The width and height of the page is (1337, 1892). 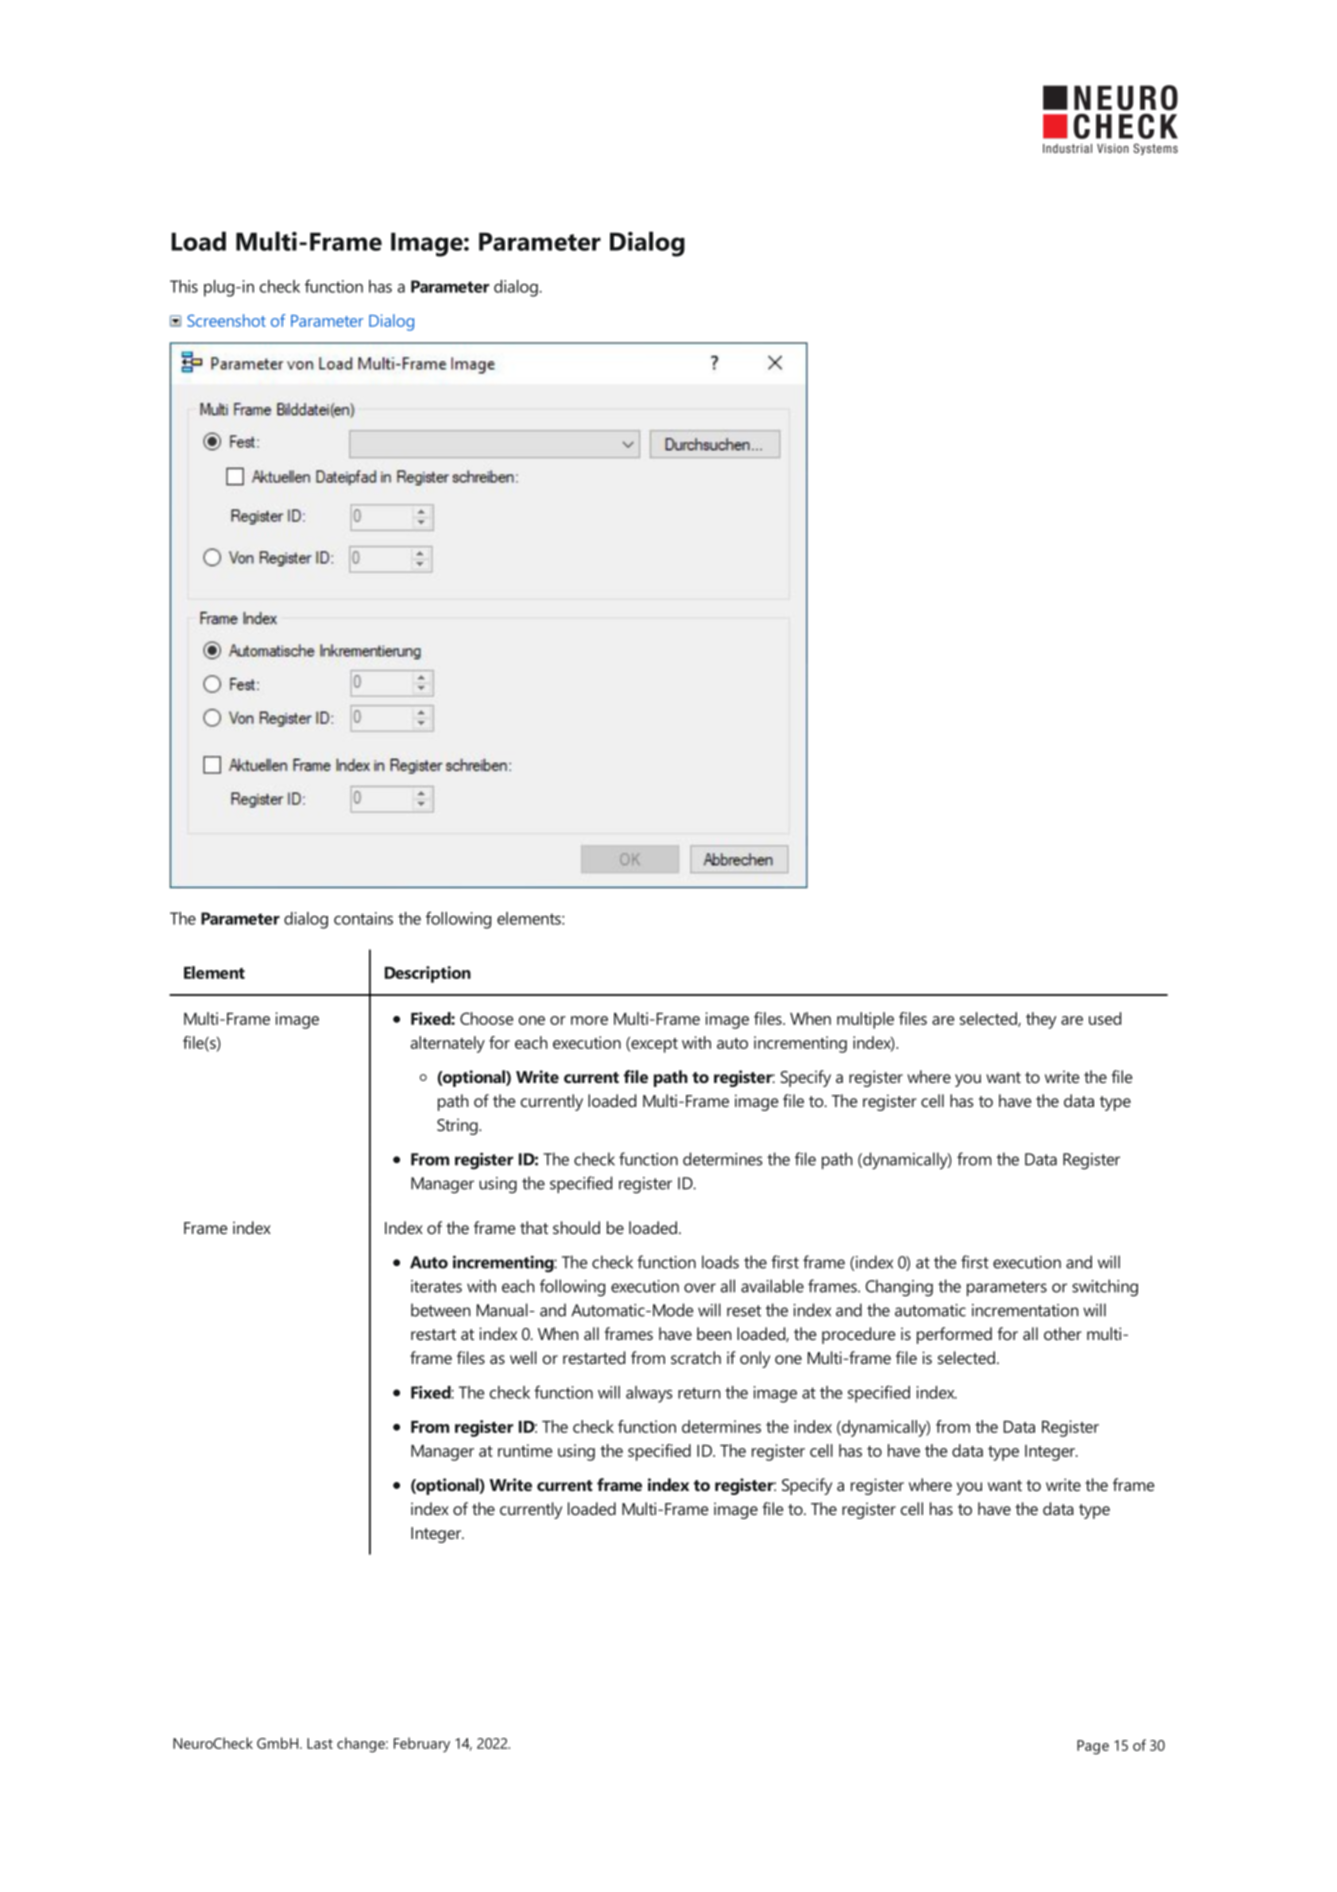 I want to click on Last, so click(x=320, y=1743).
